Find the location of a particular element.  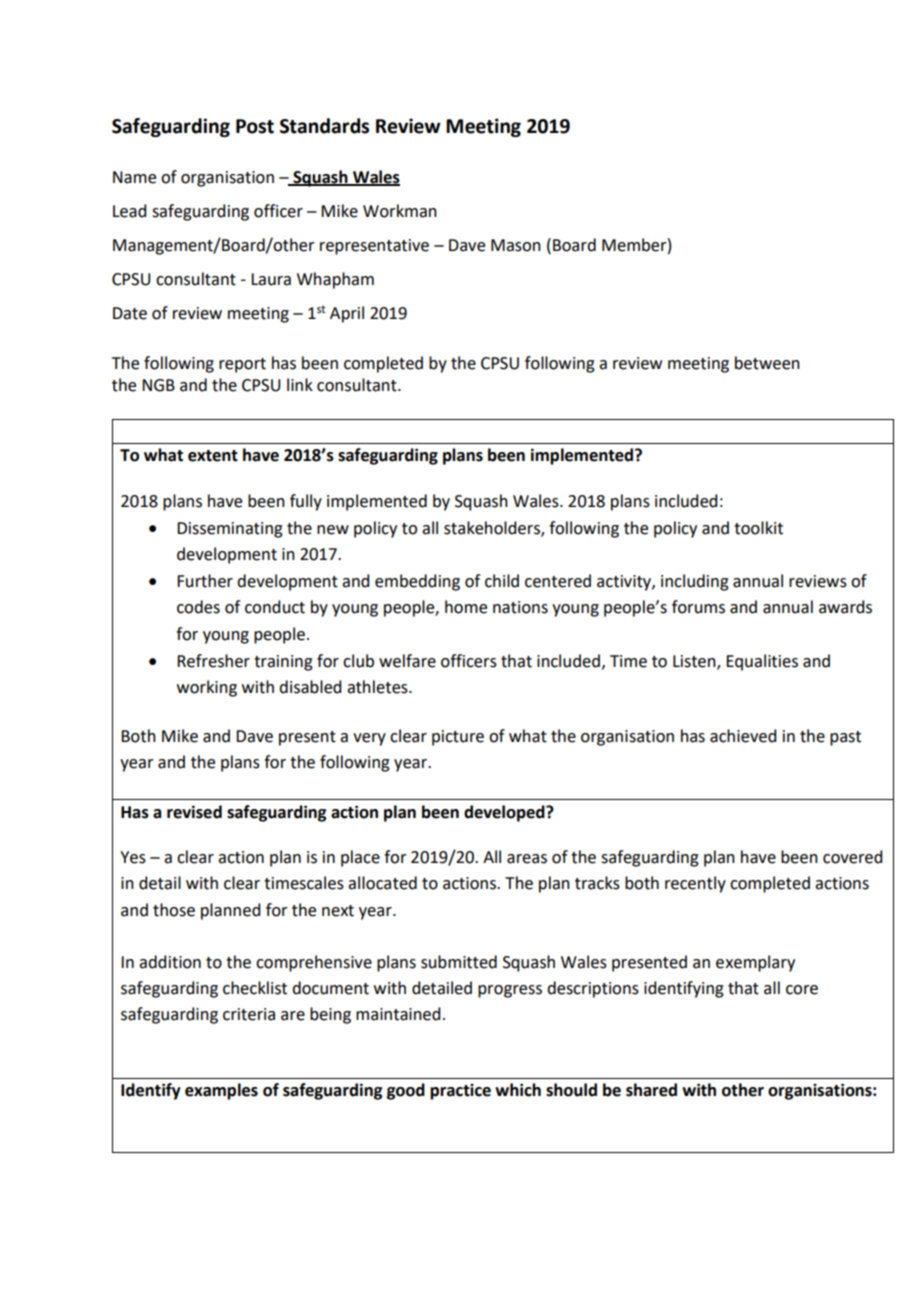

Mason is located at coordinates (516, 245).
